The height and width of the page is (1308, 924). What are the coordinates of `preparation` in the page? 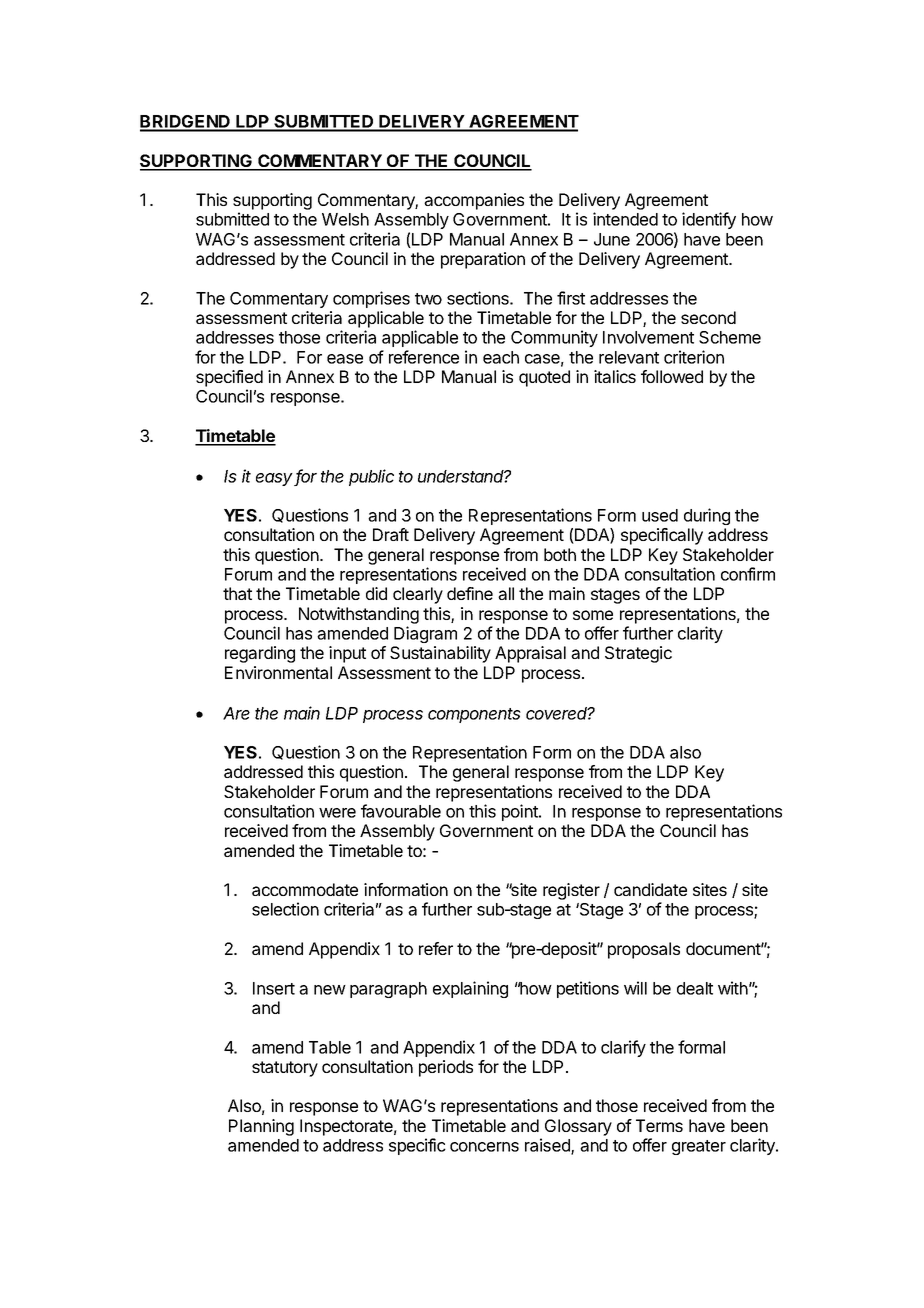 It's located at (483, 260).
